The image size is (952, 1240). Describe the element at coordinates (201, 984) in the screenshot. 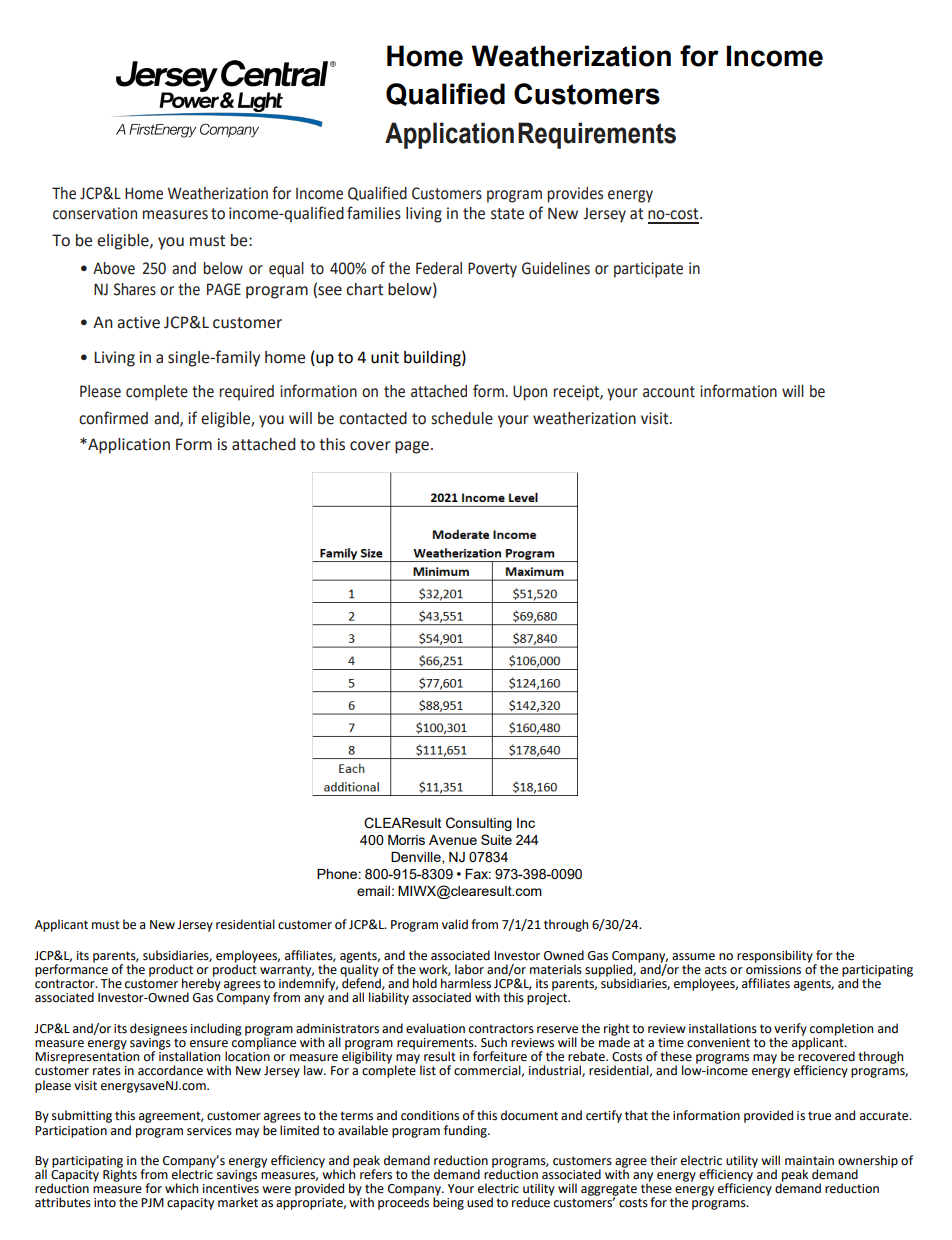

I see `hereby` at that location.
